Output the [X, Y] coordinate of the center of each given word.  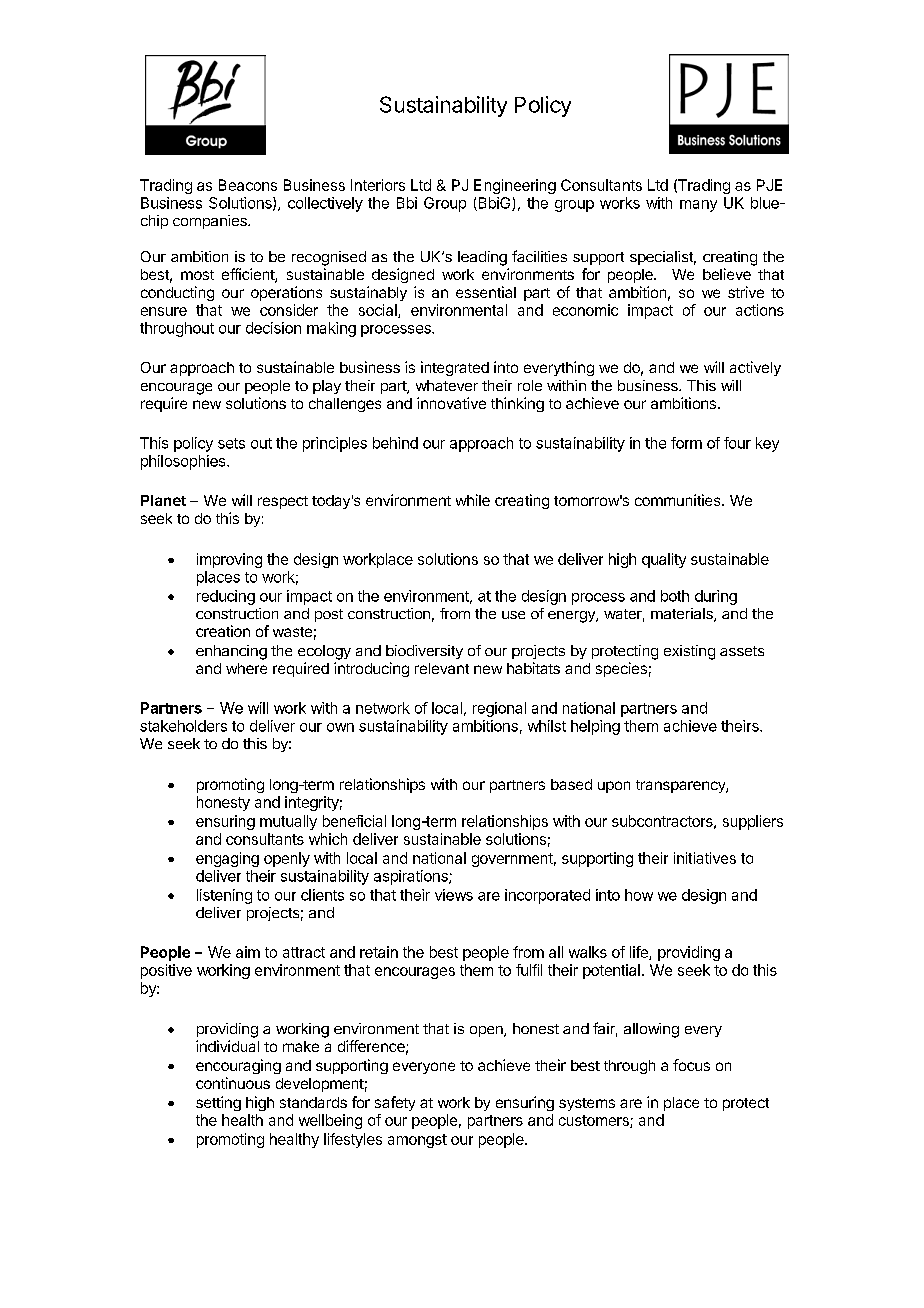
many [698, 206]
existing [689, 652]
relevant [442, 668]
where [246, 668]
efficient [249, 275]
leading [482, 258]
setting [218, 1103]
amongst [417, 1141]
